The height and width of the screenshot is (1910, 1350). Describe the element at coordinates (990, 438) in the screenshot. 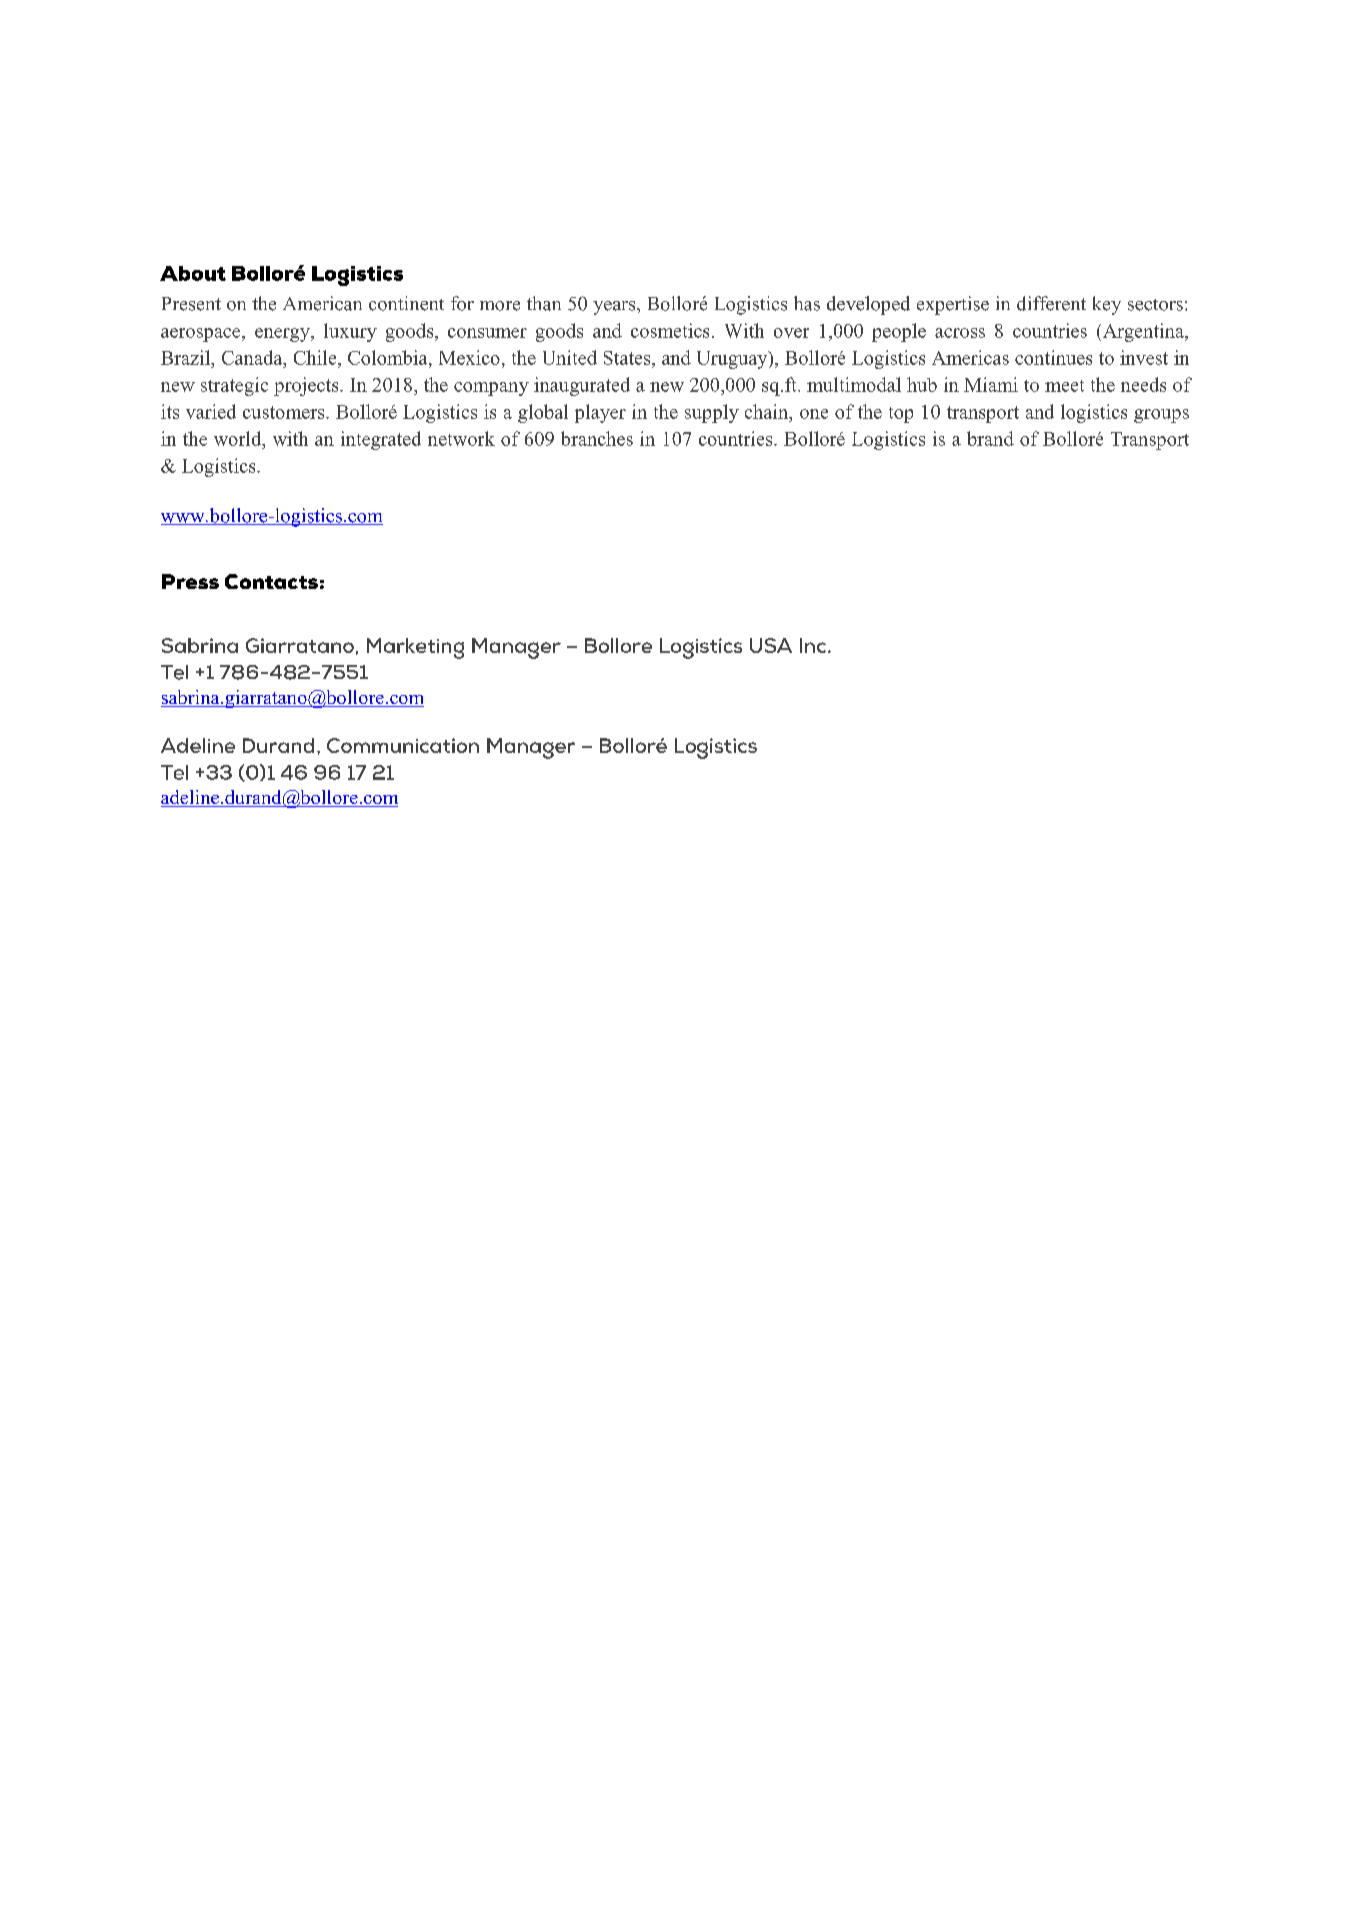

I see `brand` at that location.
